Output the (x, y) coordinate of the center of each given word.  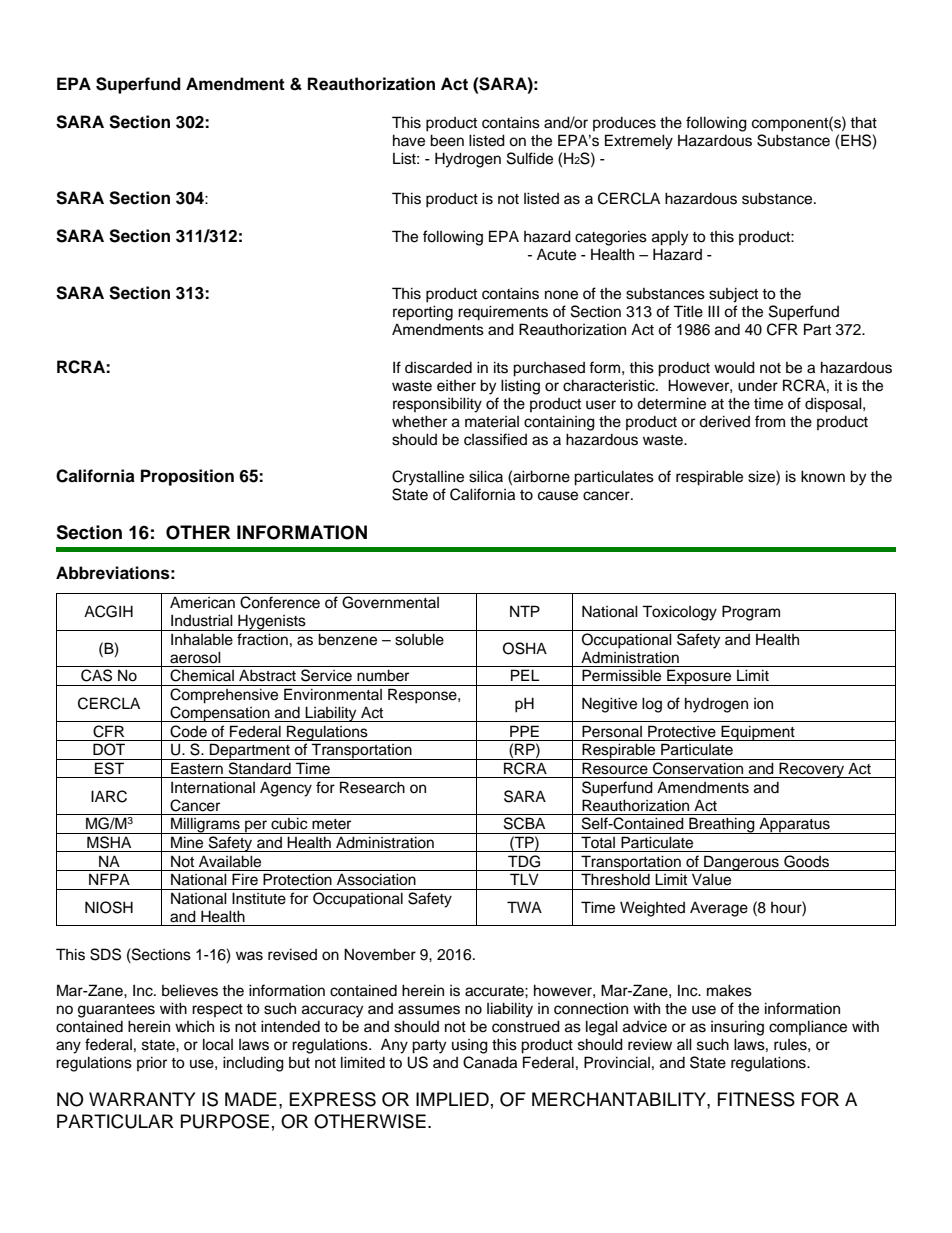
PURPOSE (225, 1121)
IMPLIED (452, 1099)
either (456, 386)
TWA (524, 907)
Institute (259, 898)
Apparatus (794, 825)
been (447, 140)
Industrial (202, 620)
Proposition (187, 477)
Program (751, 613)
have (409, 140)
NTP (525, 611)
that (863, 122)
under (758, 386)
